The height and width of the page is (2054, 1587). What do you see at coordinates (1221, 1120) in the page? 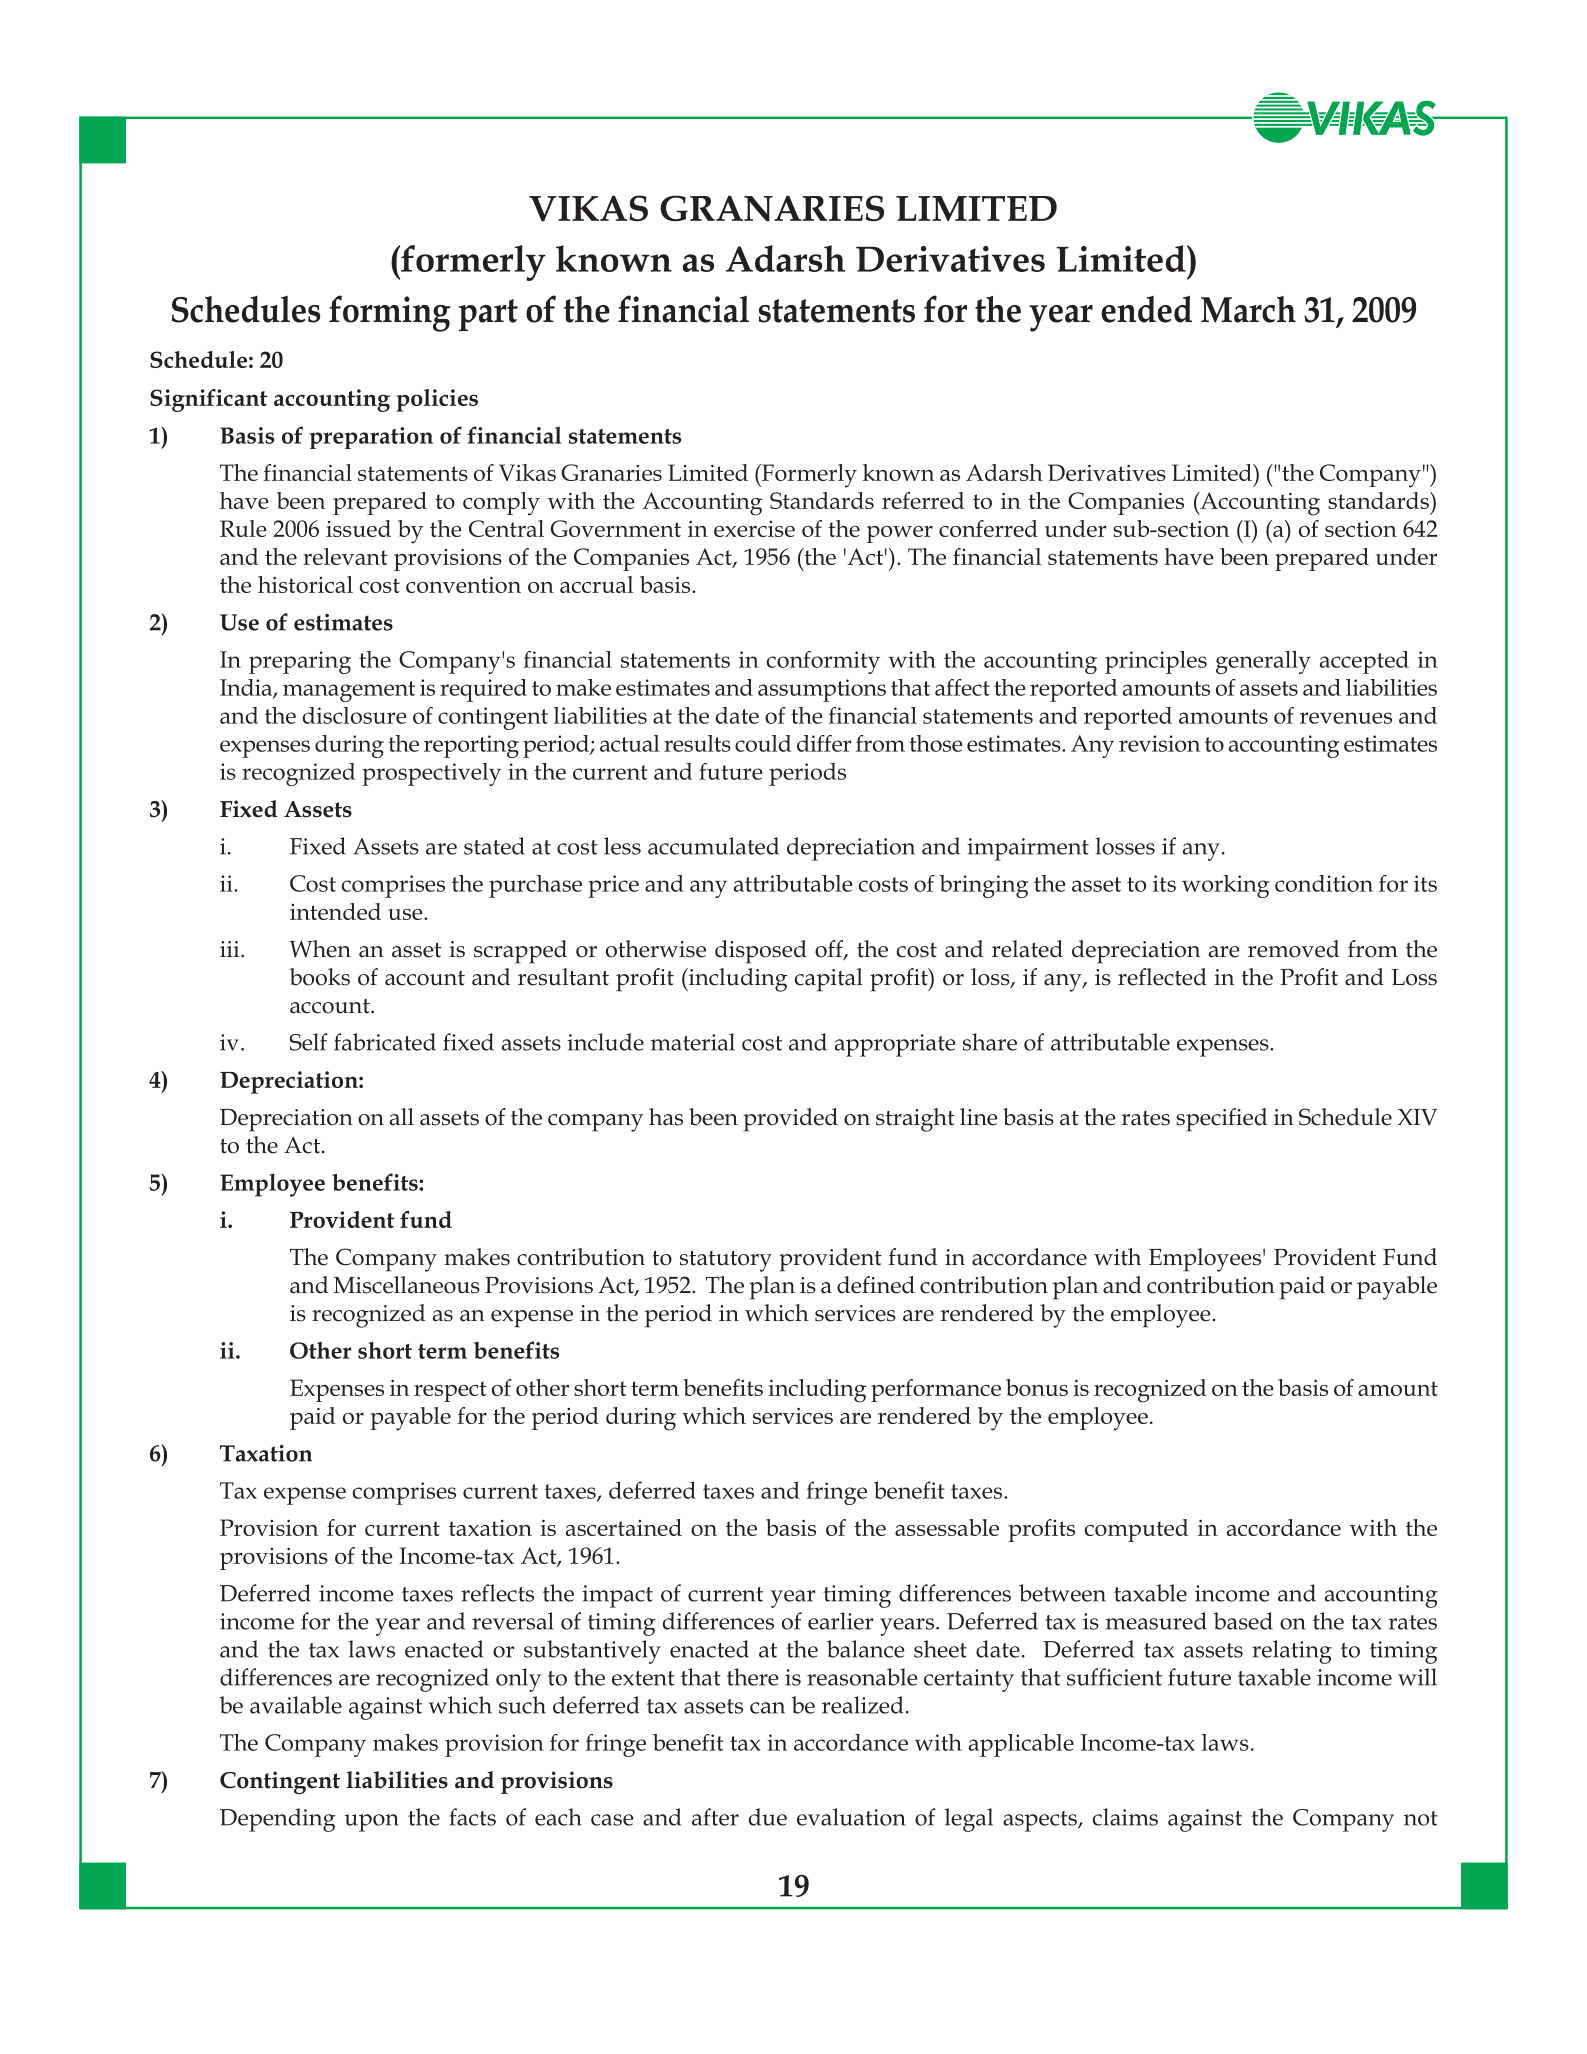
I see `specified` at bounding box center [1221, 1120].
